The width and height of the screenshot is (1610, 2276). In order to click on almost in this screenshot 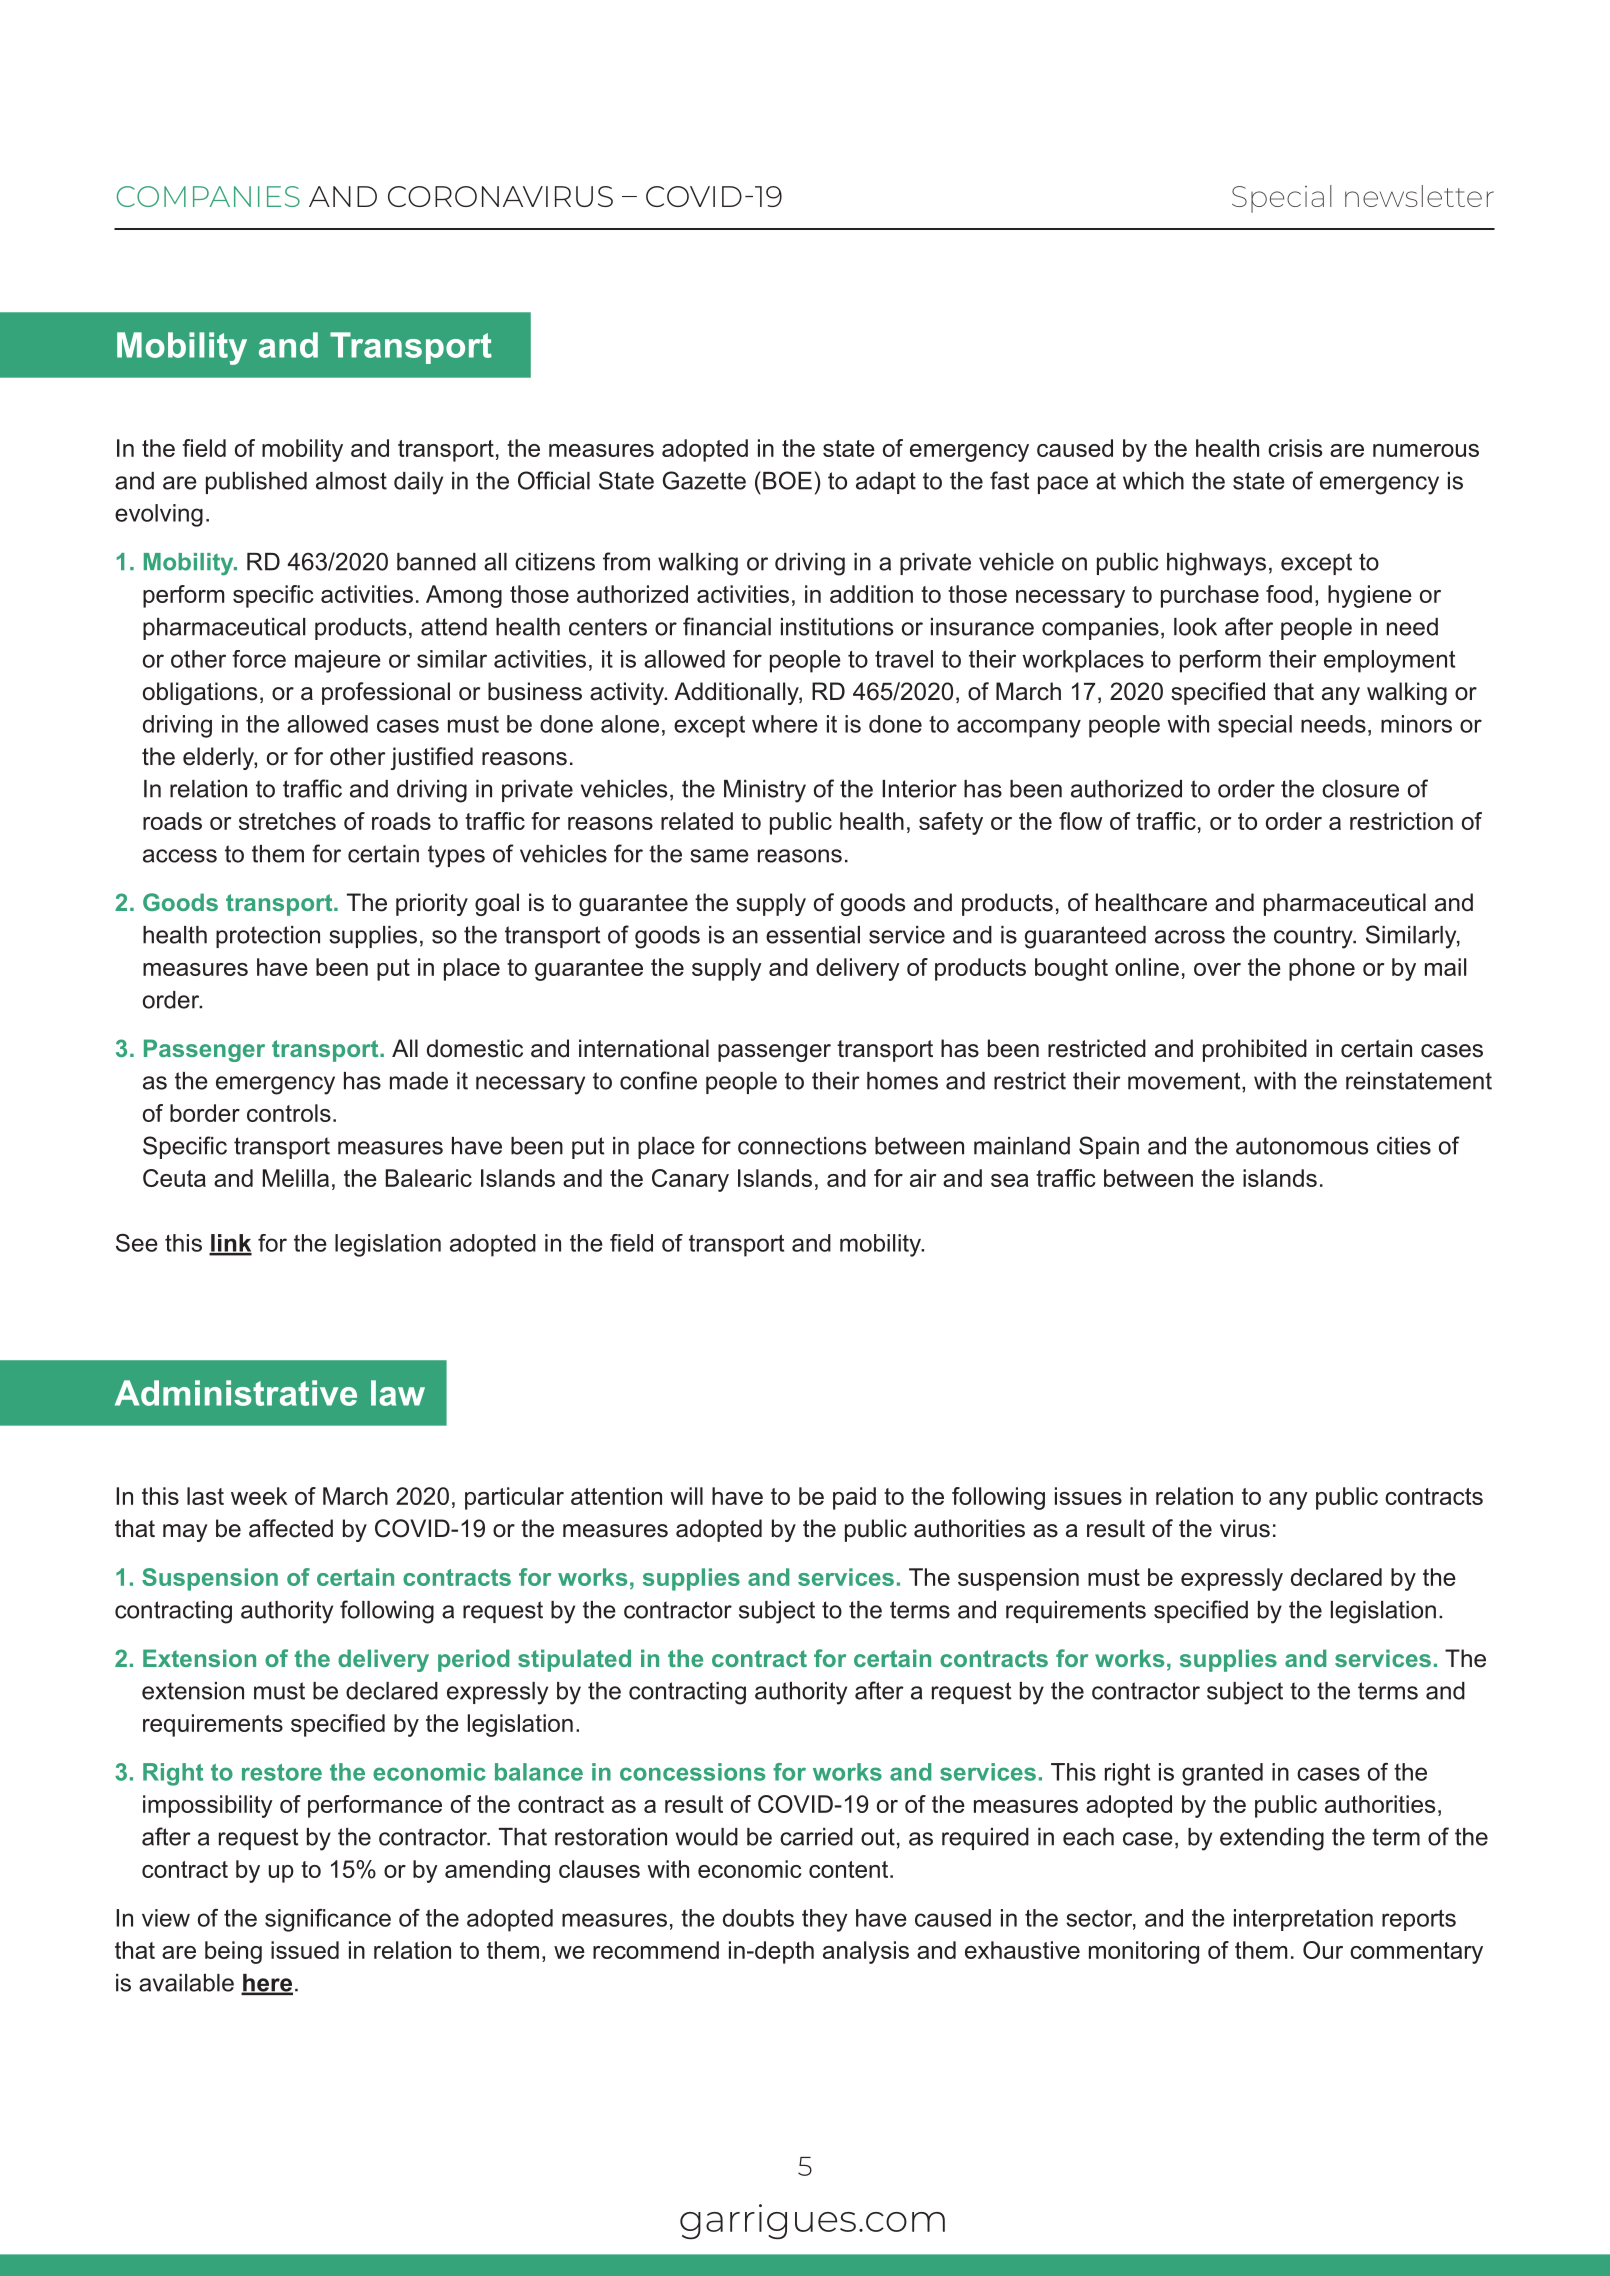, I will do `click(351, 481)`.
